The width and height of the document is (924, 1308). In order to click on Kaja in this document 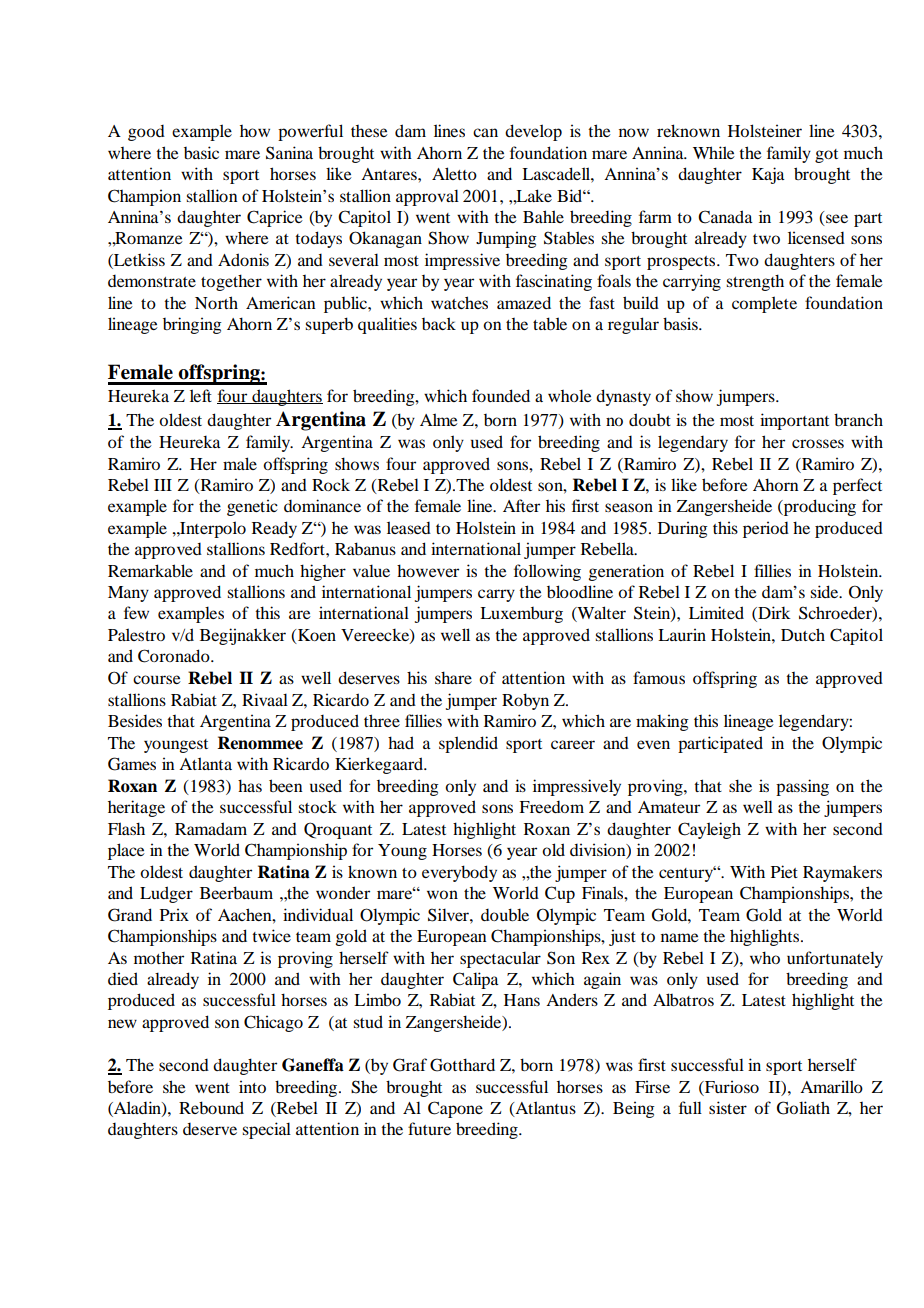, I will do `click(768, 175)`.
